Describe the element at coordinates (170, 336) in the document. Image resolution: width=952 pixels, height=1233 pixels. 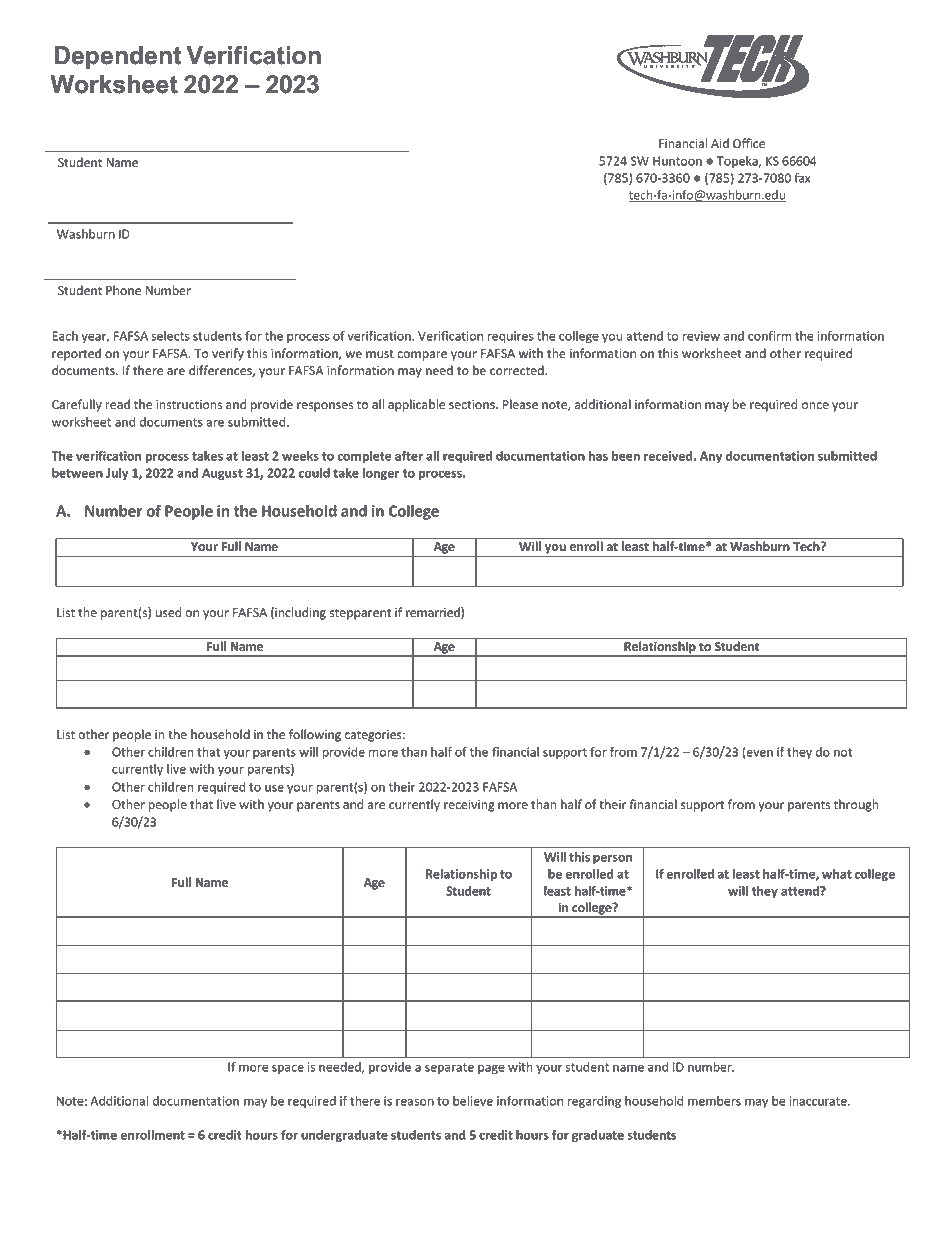
I see `selects` at that location.
